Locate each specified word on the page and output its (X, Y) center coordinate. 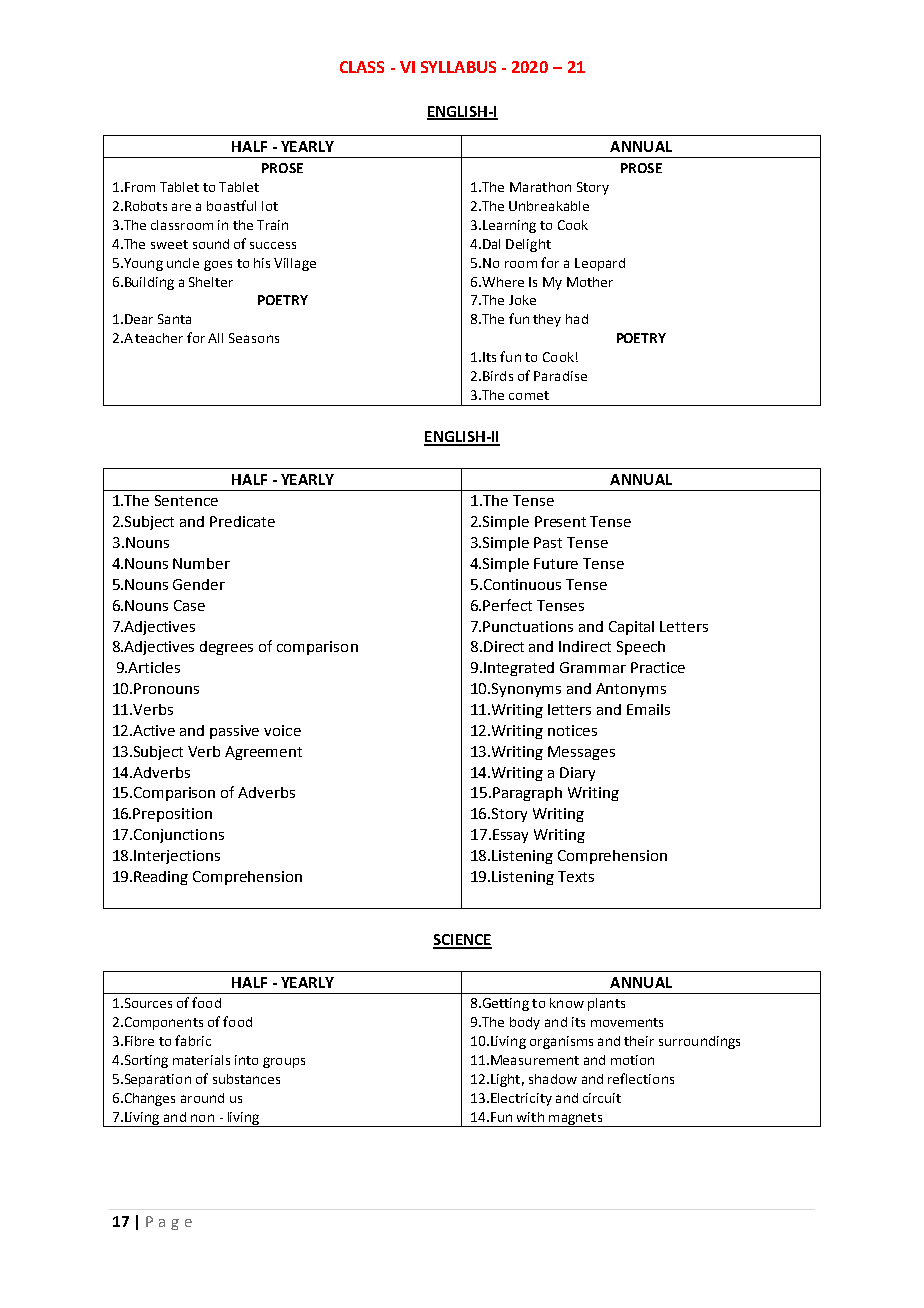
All (215, 338)
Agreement (263, 753)
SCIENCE (462, 941)
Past (548, 542)
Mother (590, 282)
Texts (576, 876)
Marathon (540, 187)
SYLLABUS (458, 67)
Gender (199, 584)
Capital (631, 628)
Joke (522, 300)
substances (246, 1079)
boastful (231, 205)
